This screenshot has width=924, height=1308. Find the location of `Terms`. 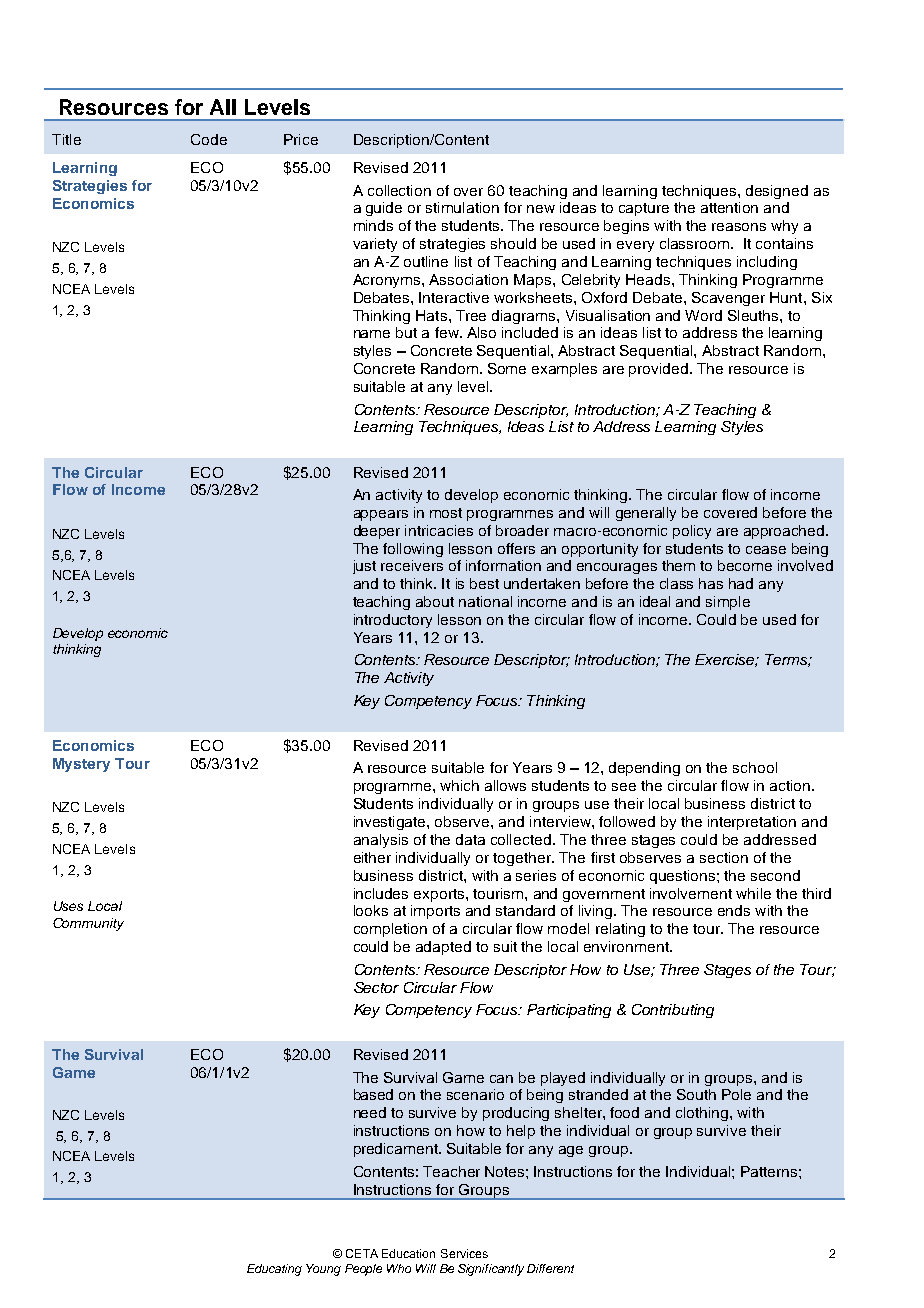

Terms is located at coordinates (787, 660).
